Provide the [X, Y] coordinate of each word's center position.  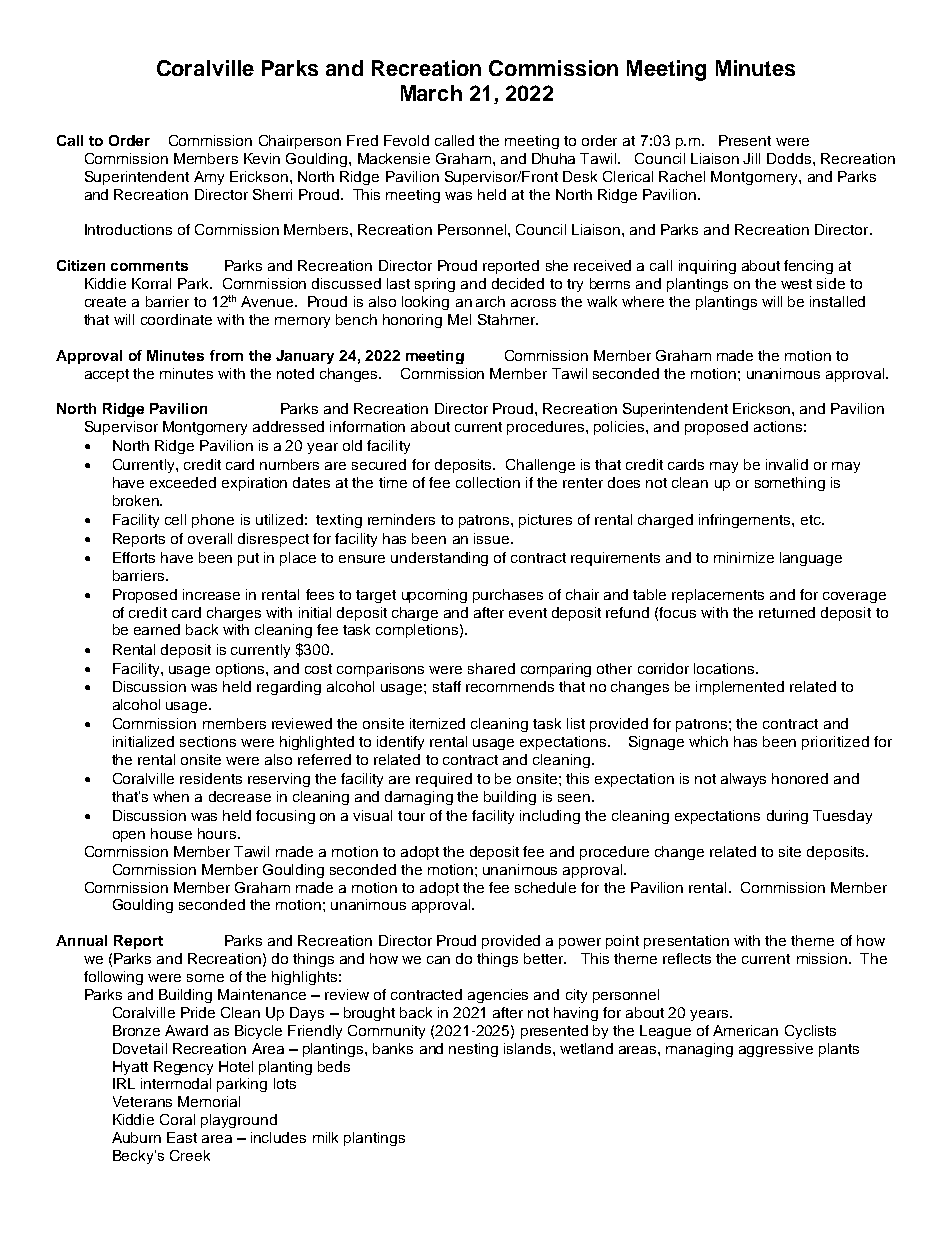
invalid [787, 464]
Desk [580, 176]
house [171, 833]
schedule [545, 887]
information [367, 426]
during [787, 817]
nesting [473, 1050]
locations [725, 668]
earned [157, 629]
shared [491, 668]
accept [107, 375]
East [182, 1137]
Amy [209, 178]
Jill [751, 158]
